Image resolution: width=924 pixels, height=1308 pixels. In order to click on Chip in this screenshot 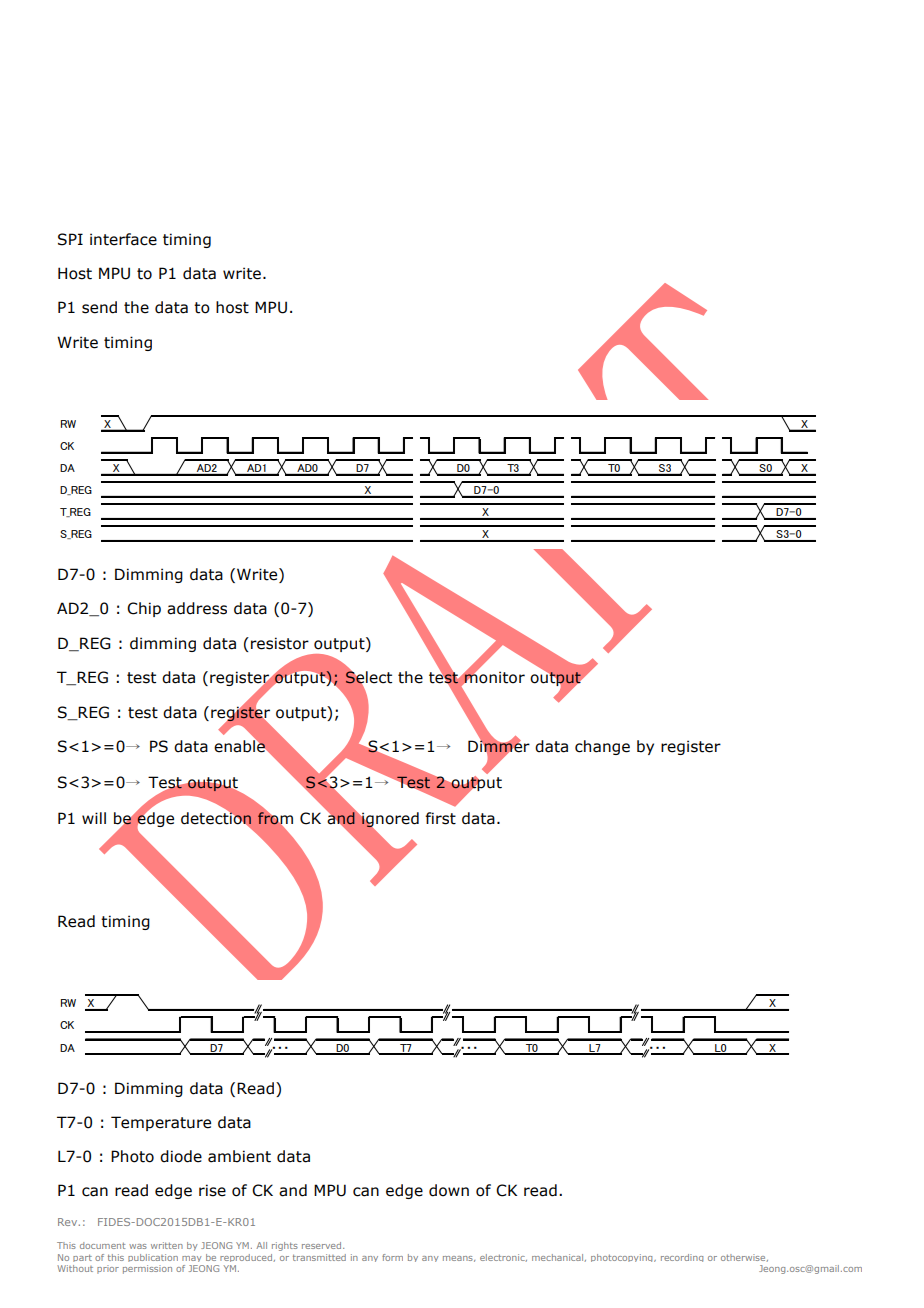, I will do `click(144, 609)`.
